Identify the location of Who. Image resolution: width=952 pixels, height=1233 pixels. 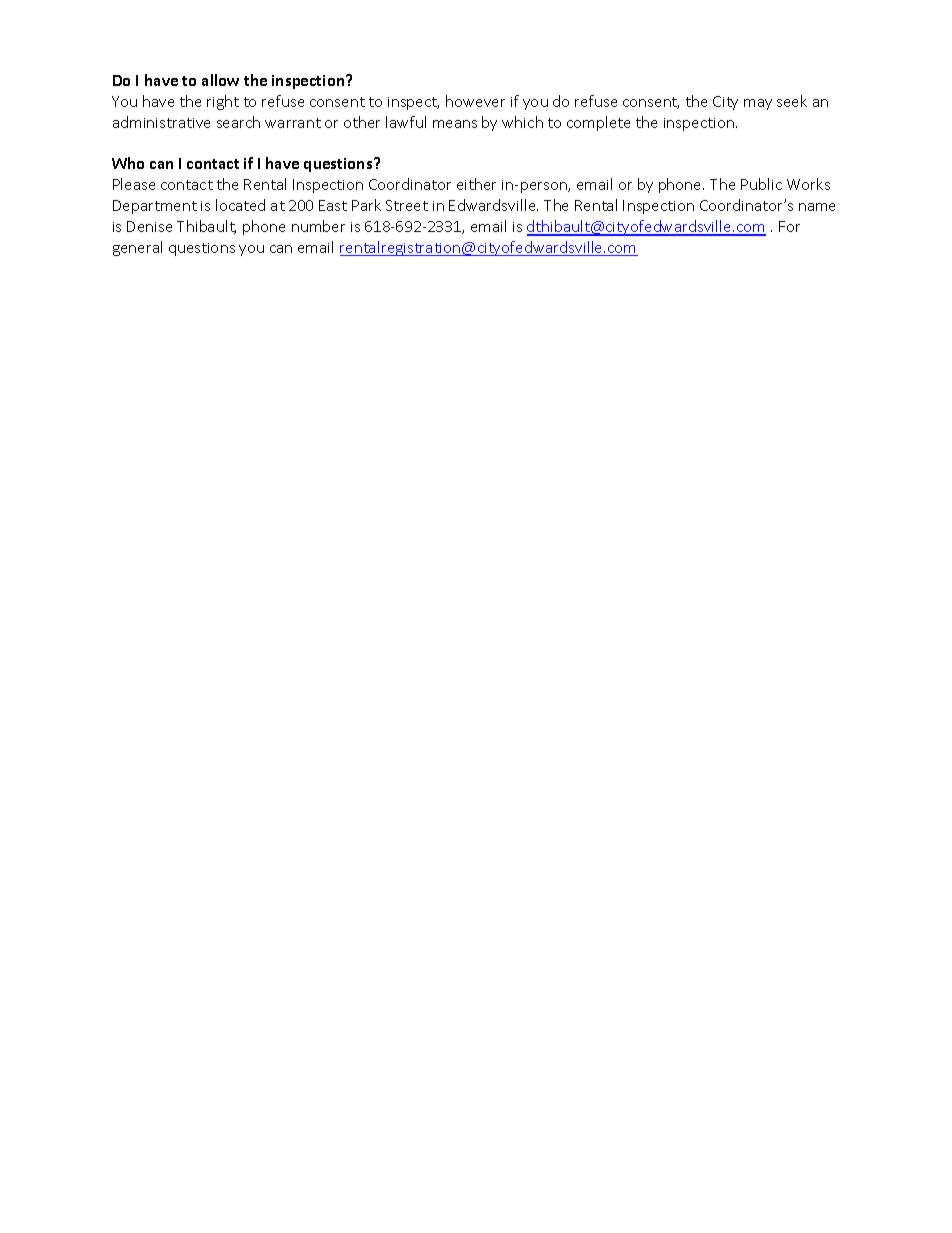
(128, 163).
